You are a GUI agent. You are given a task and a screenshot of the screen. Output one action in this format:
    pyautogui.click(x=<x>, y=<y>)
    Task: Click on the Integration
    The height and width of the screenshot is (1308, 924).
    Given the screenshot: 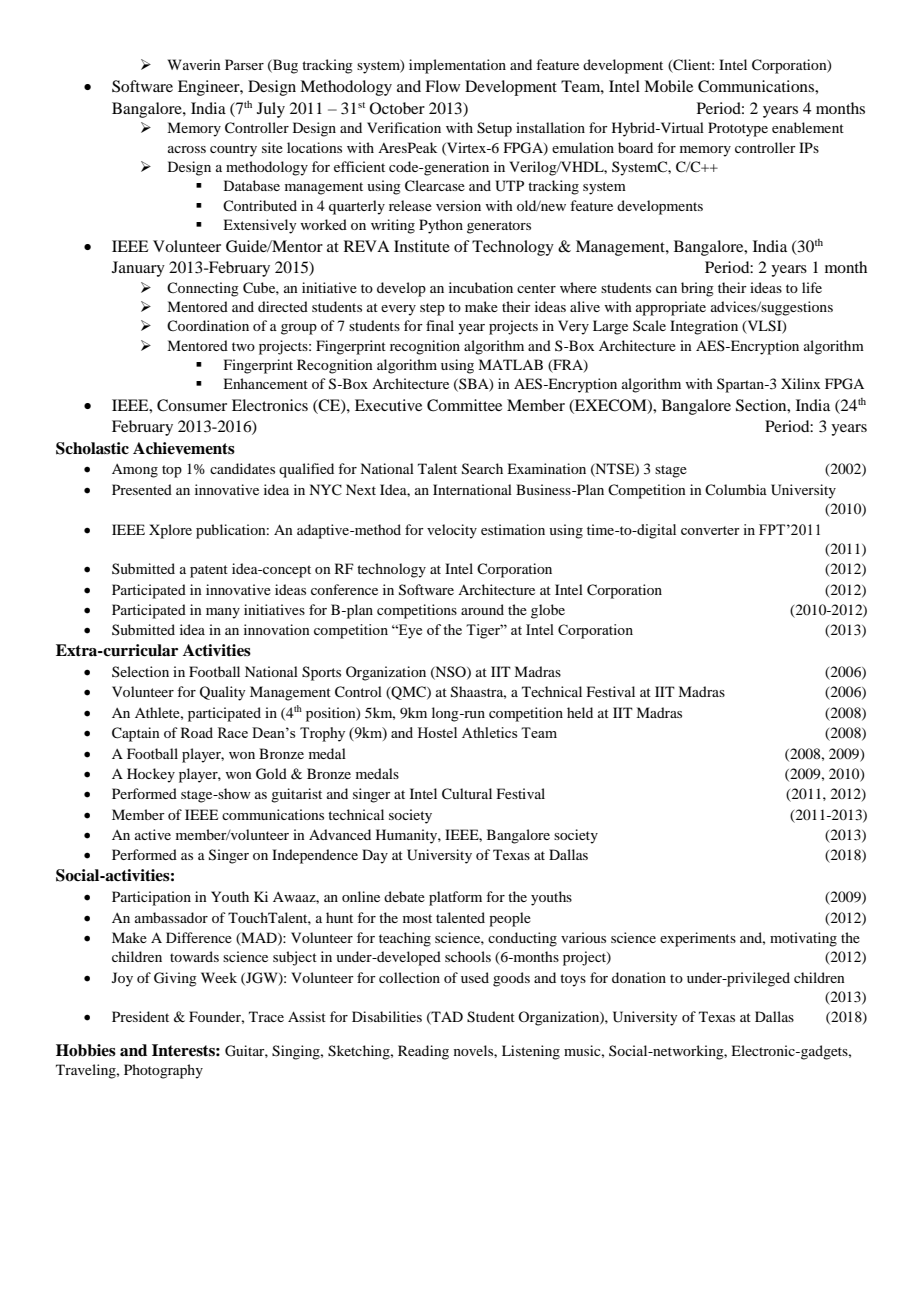 What is the action you would take?
    pyautogui.click(x=704, y=327)
